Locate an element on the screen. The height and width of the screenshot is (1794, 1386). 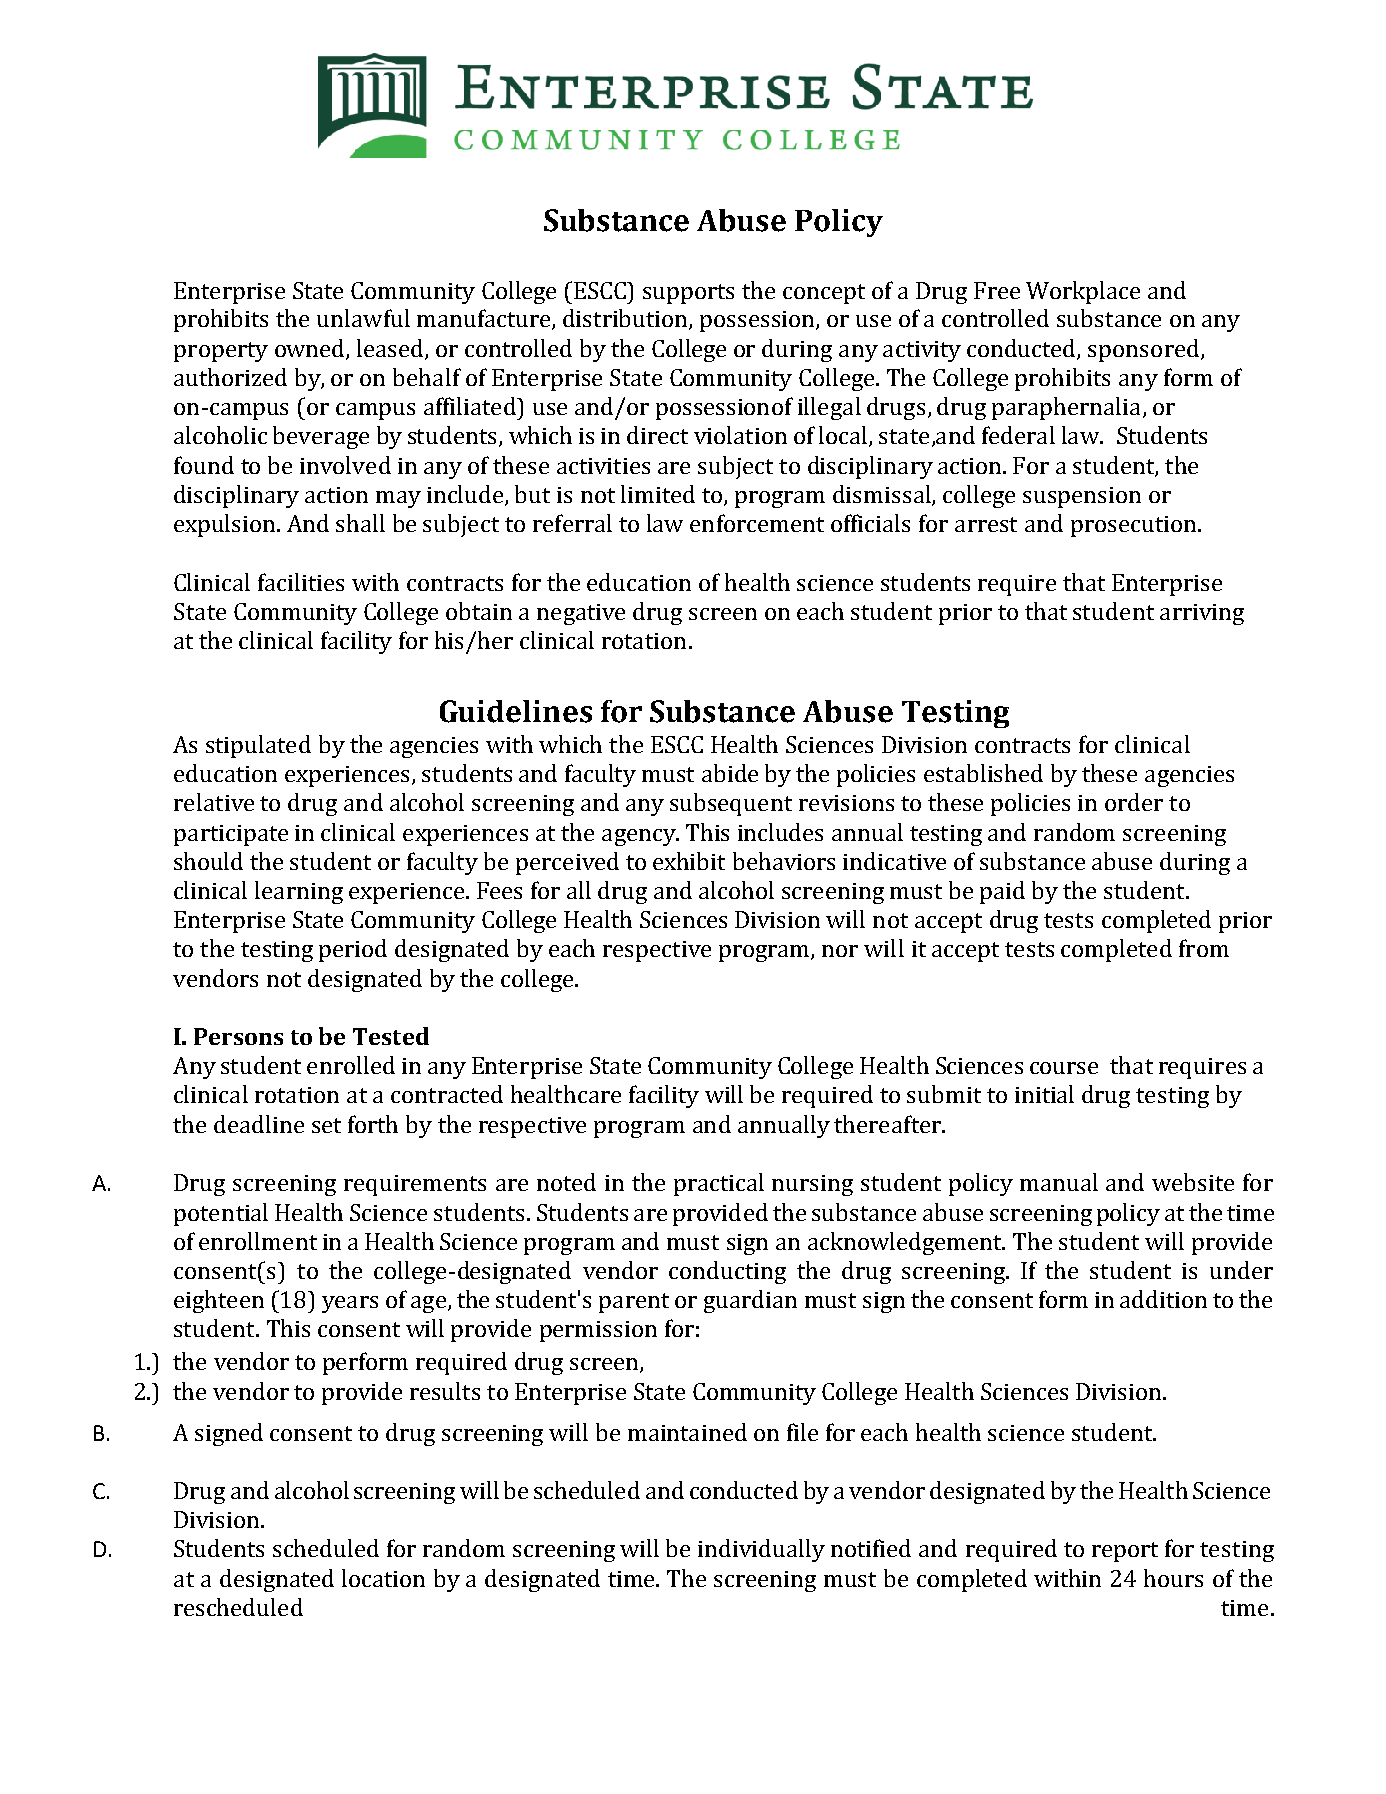
unlawful is located at coordinates (363, 318).
